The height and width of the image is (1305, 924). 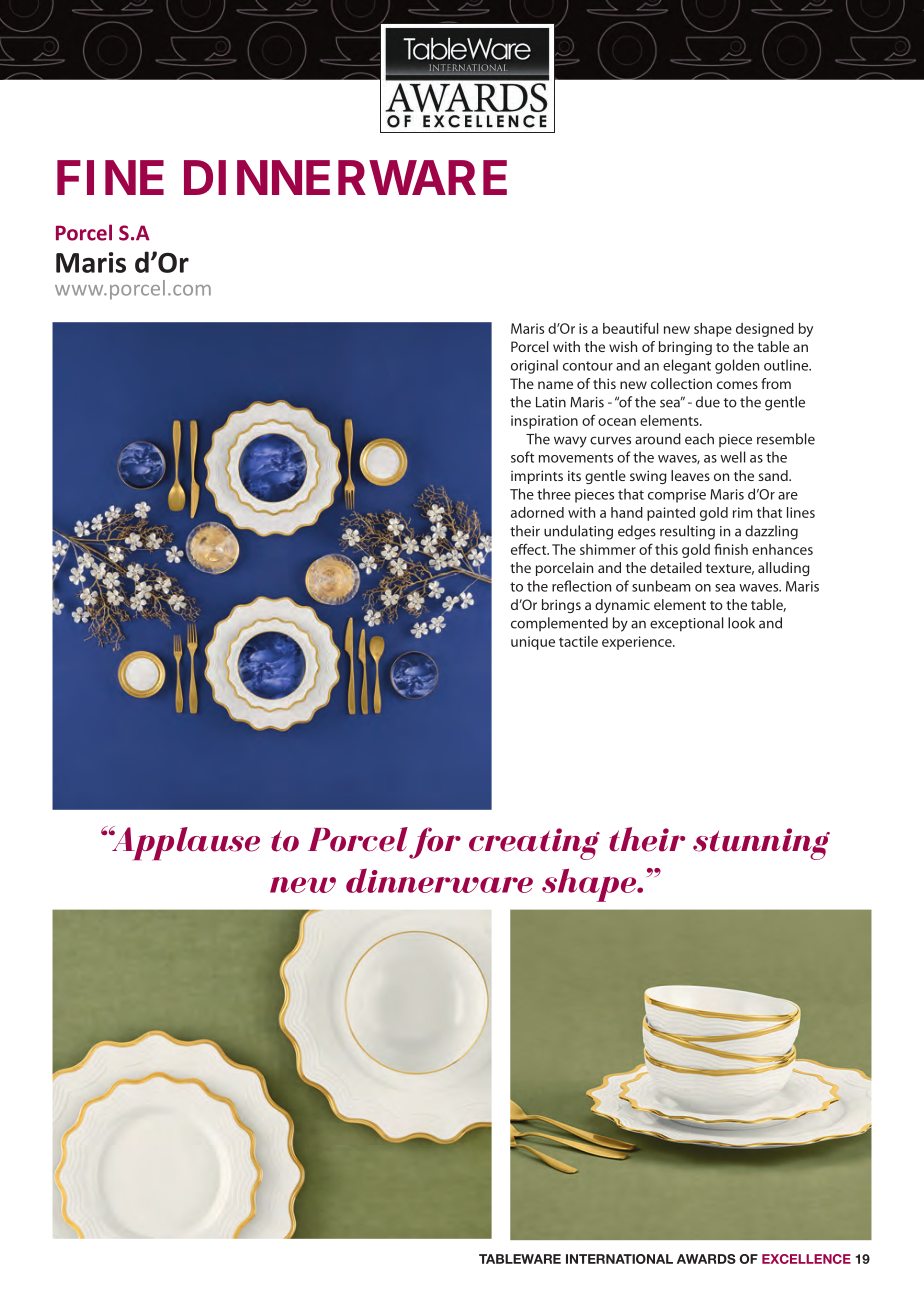 What do you see at coordinates (110, 177) in the image?
I see `FINE` at bounding box center [110, 177].
